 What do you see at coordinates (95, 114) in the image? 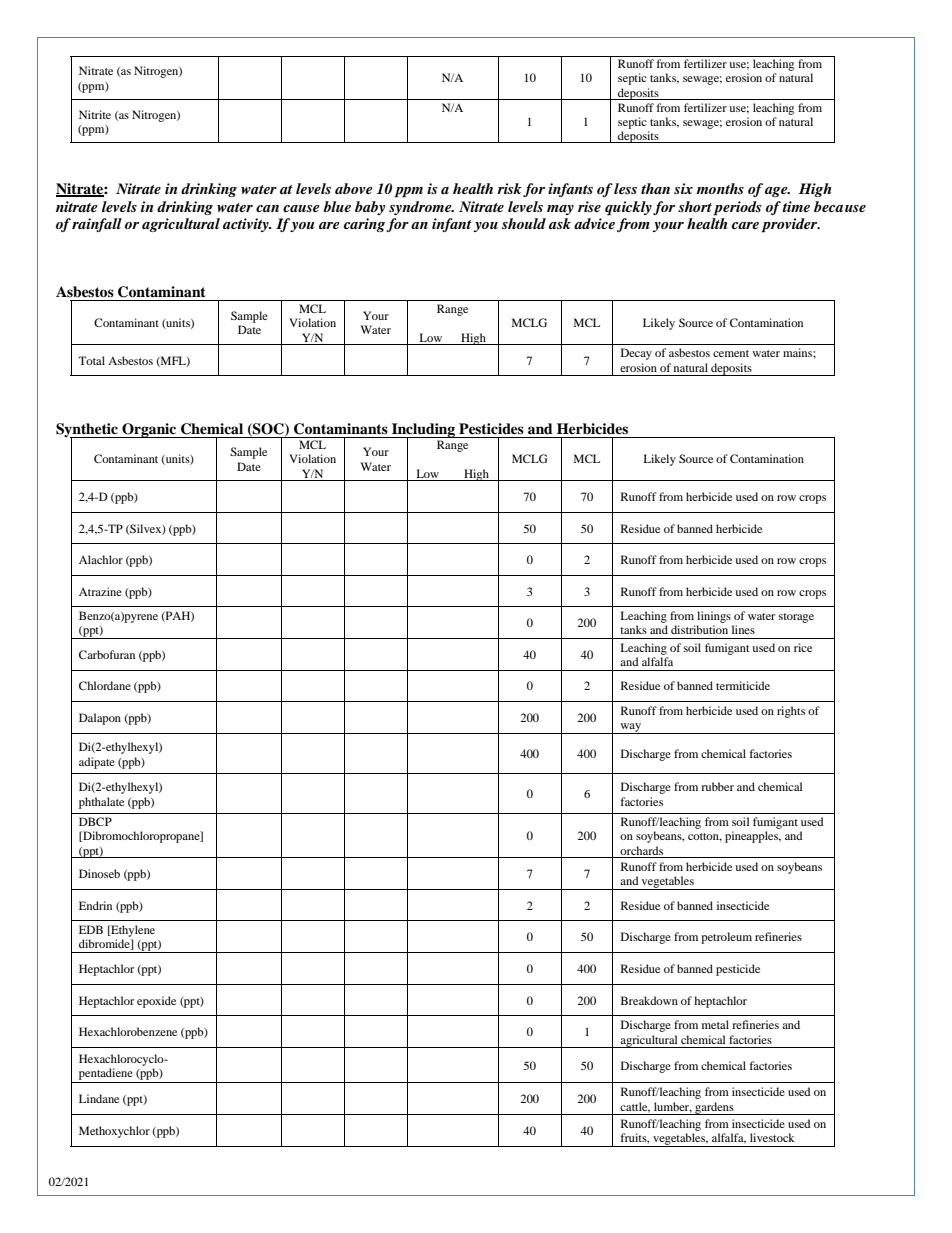
I see `Nitrite` at bounding box center [95, 114].
